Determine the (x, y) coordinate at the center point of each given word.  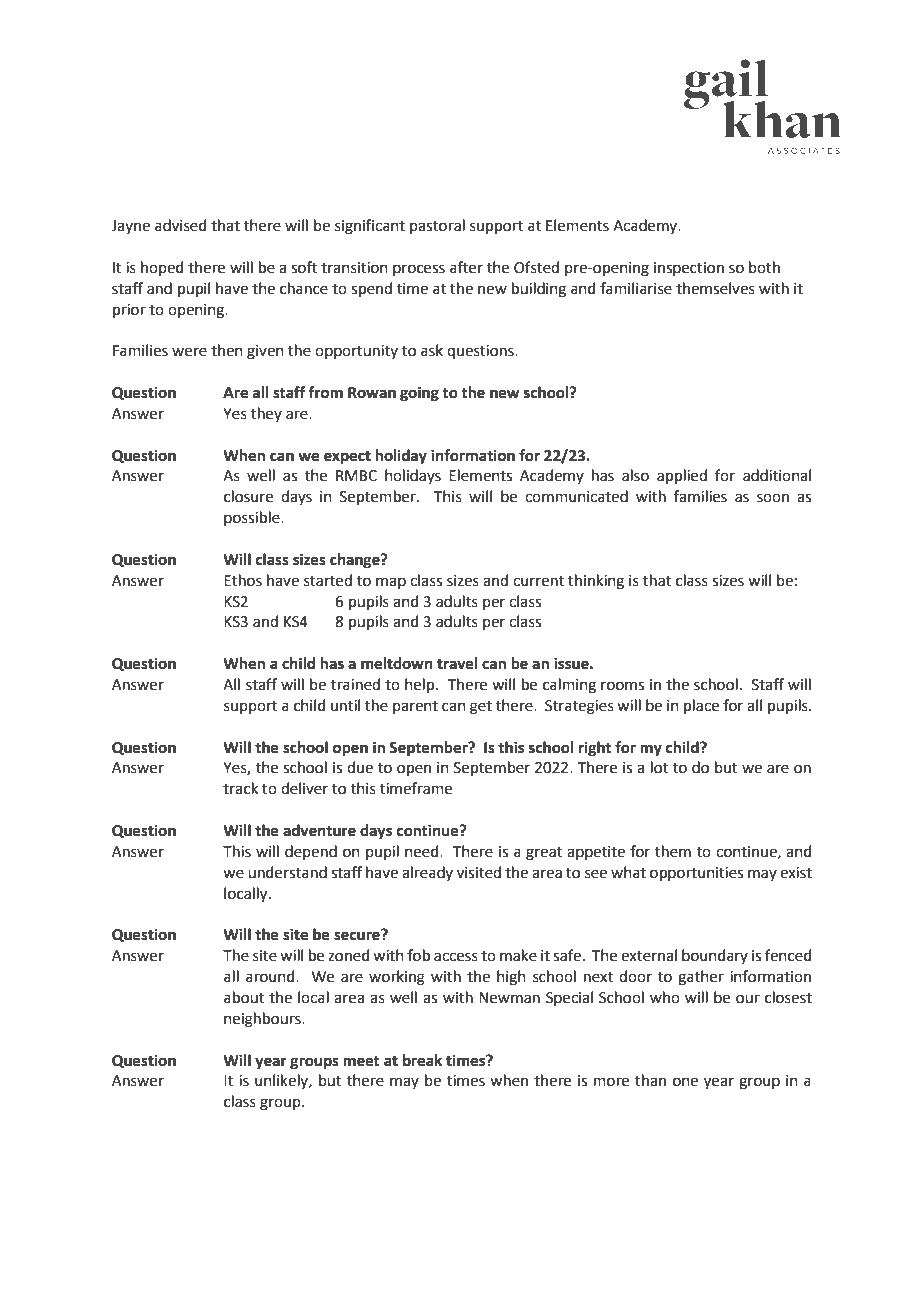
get (481, 708)
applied (682, 476)
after (466, 267)
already (427, 873)
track (240, 788)
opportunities (696, 874)
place (701, 706)
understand (287, 872)
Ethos (243, 580)
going (419, 394)
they (266, 414)
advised (181, 225)
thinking (596, 582)
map (391, 583)
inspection (689, 269)
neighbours (263, 1020)
